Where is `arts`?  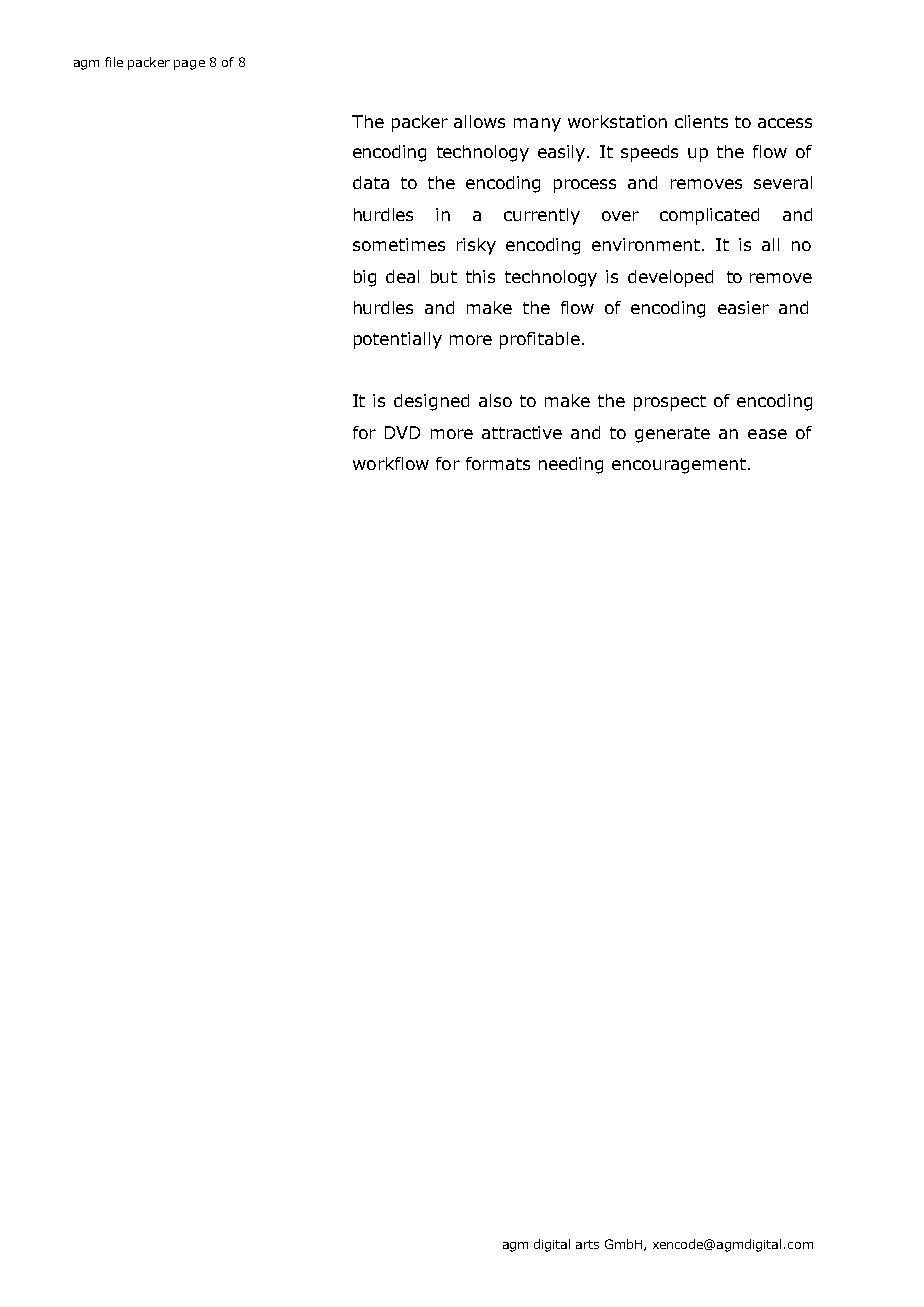
arts is located at coordinates (587, 1244).
